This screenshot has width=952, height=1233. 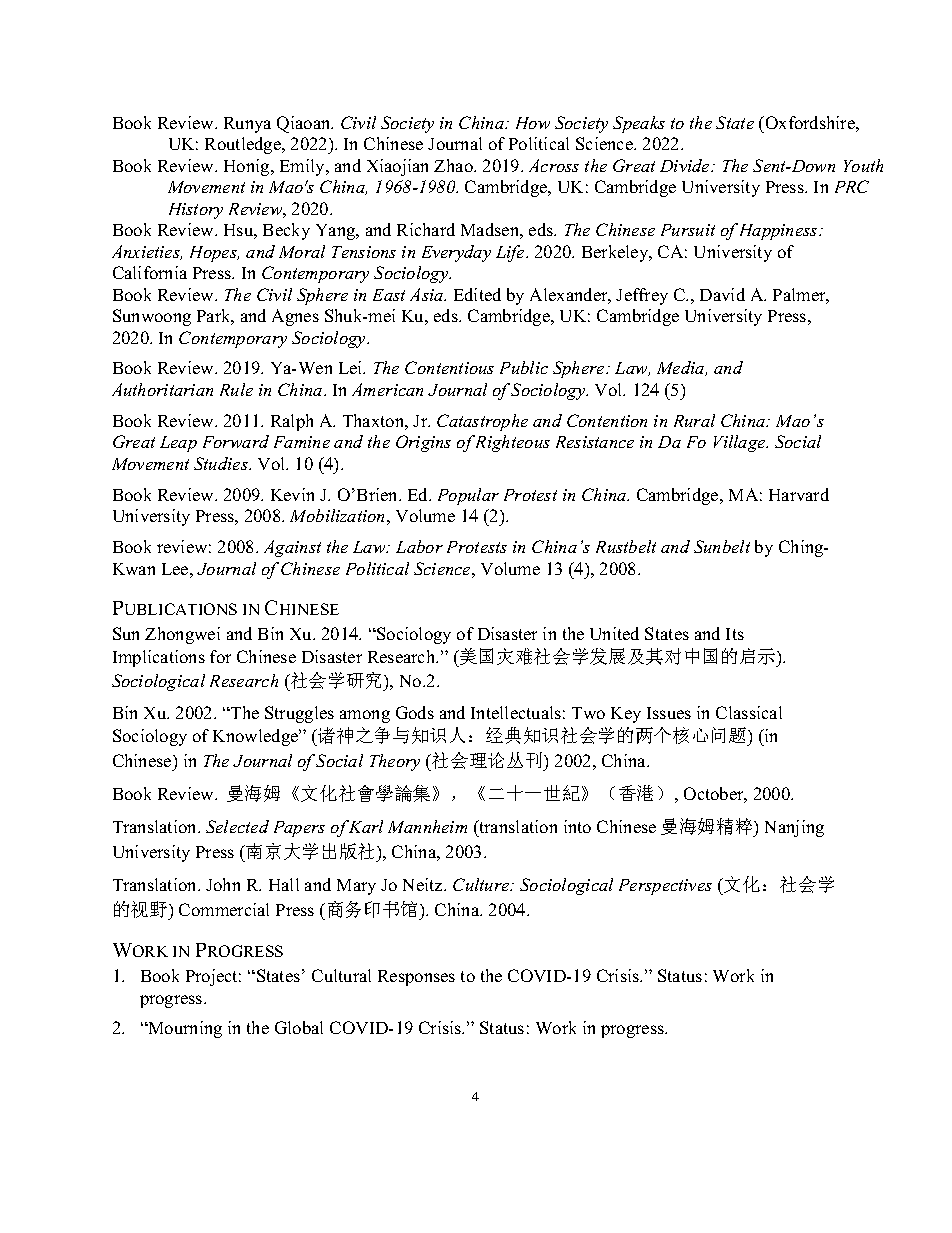 What do you see at coordinates (184, 1029) in the screenshot?
I see `Mourning` at bounding box center [184, 1029].
